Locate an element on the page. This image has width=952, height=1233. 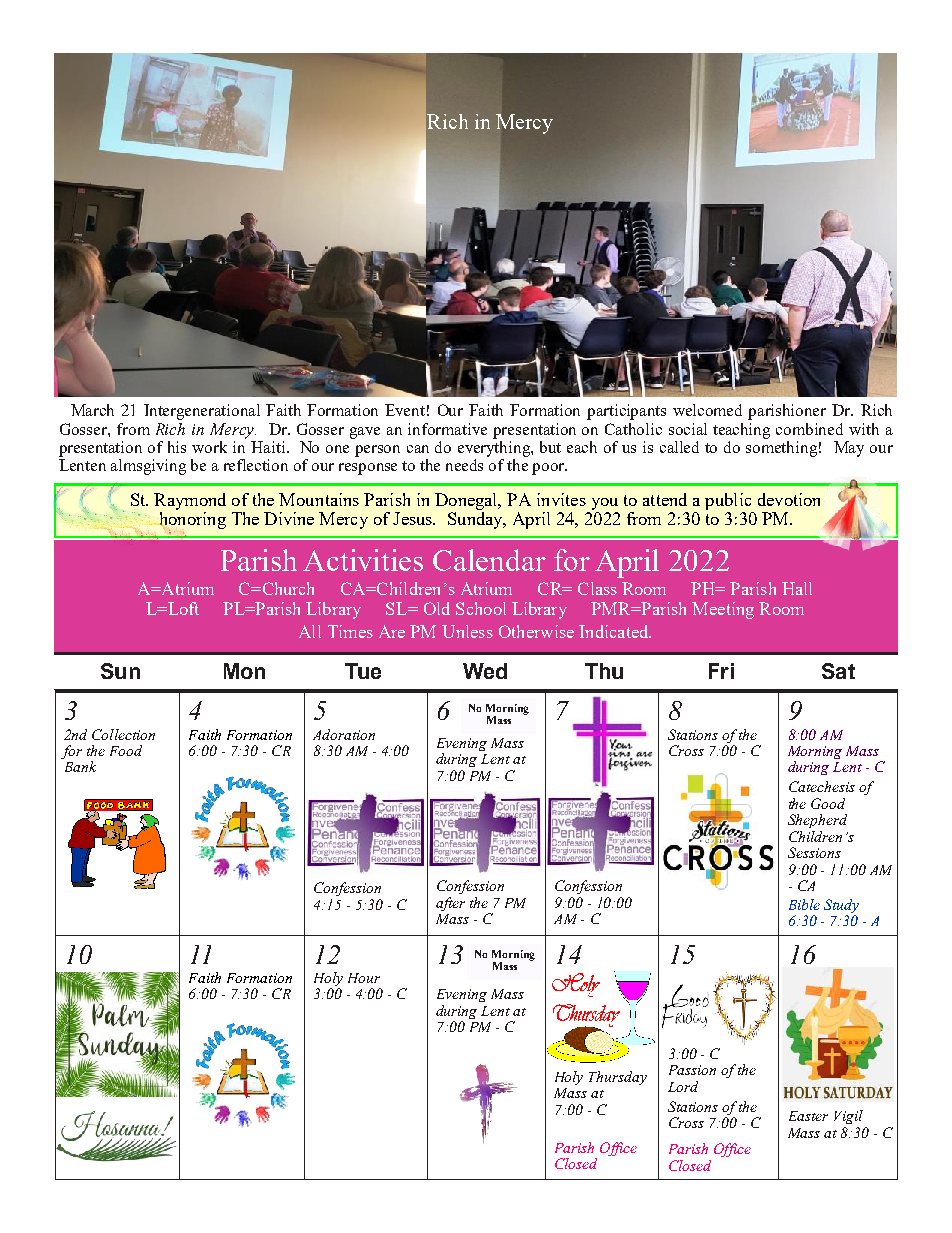
informative is located at coordinates (447, 429).
